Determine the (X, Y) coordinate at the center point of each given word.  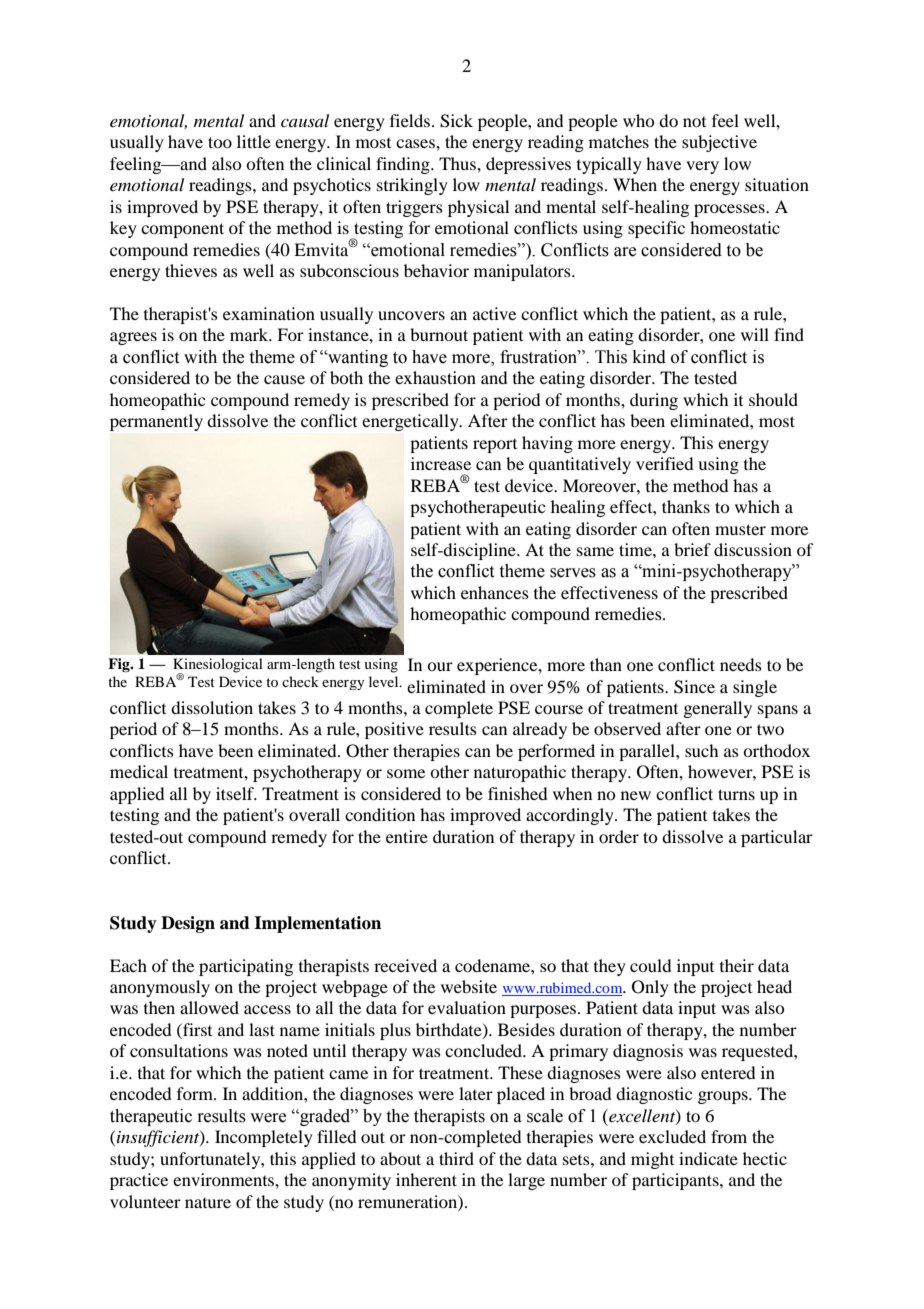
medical (139, 771)
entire (407, 836)
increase (441, 463)
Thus (458, 163)
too (220, 142)
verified (664, 463)
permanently (156, 422)
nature (208, 1203)
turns (736, 794)
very (702, 167)
